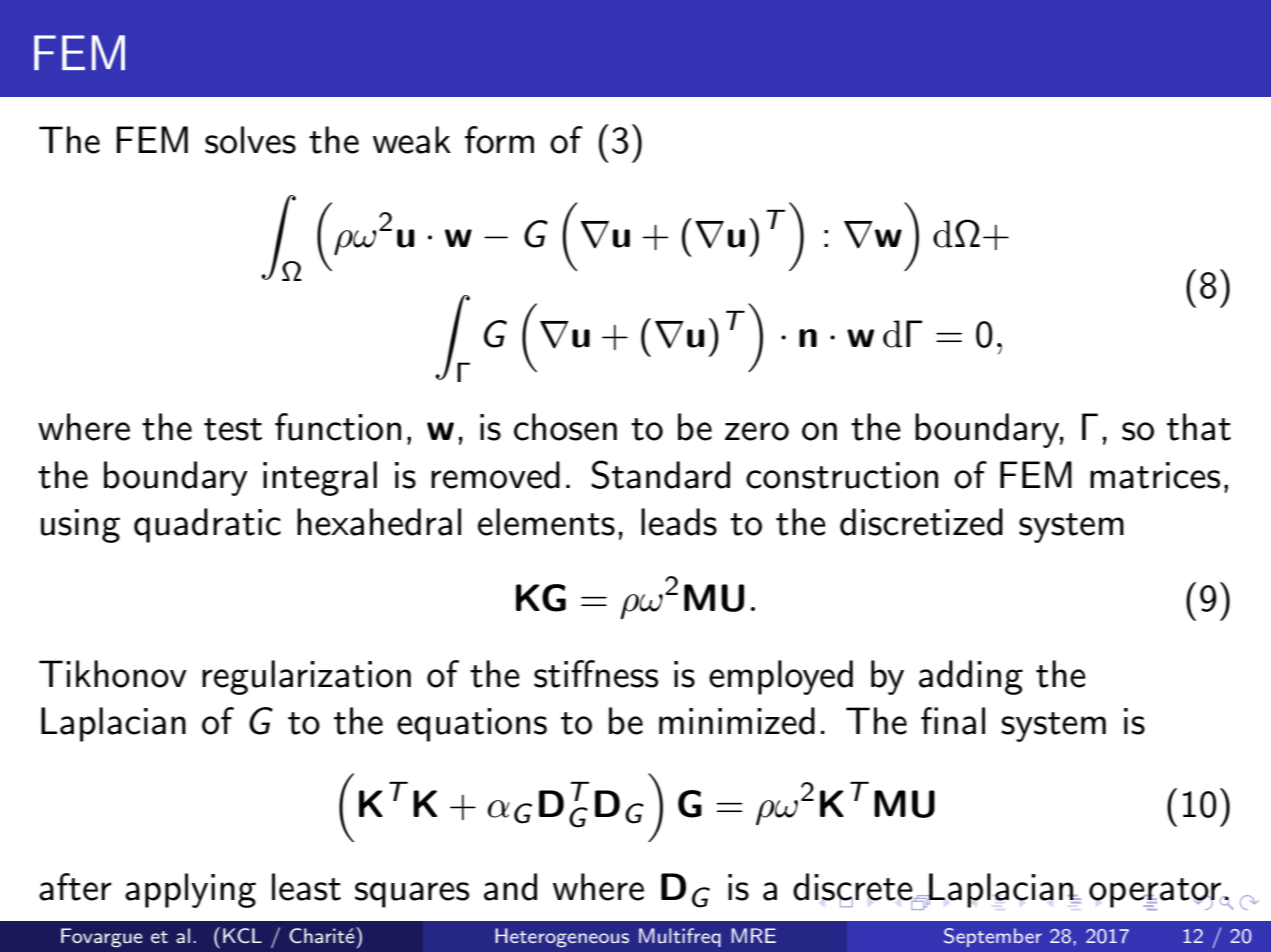 This screenshot has width=1271, height=952. Describe the element at coordinates (565, 427) in the screenshot. I see `chosen` at that location.
